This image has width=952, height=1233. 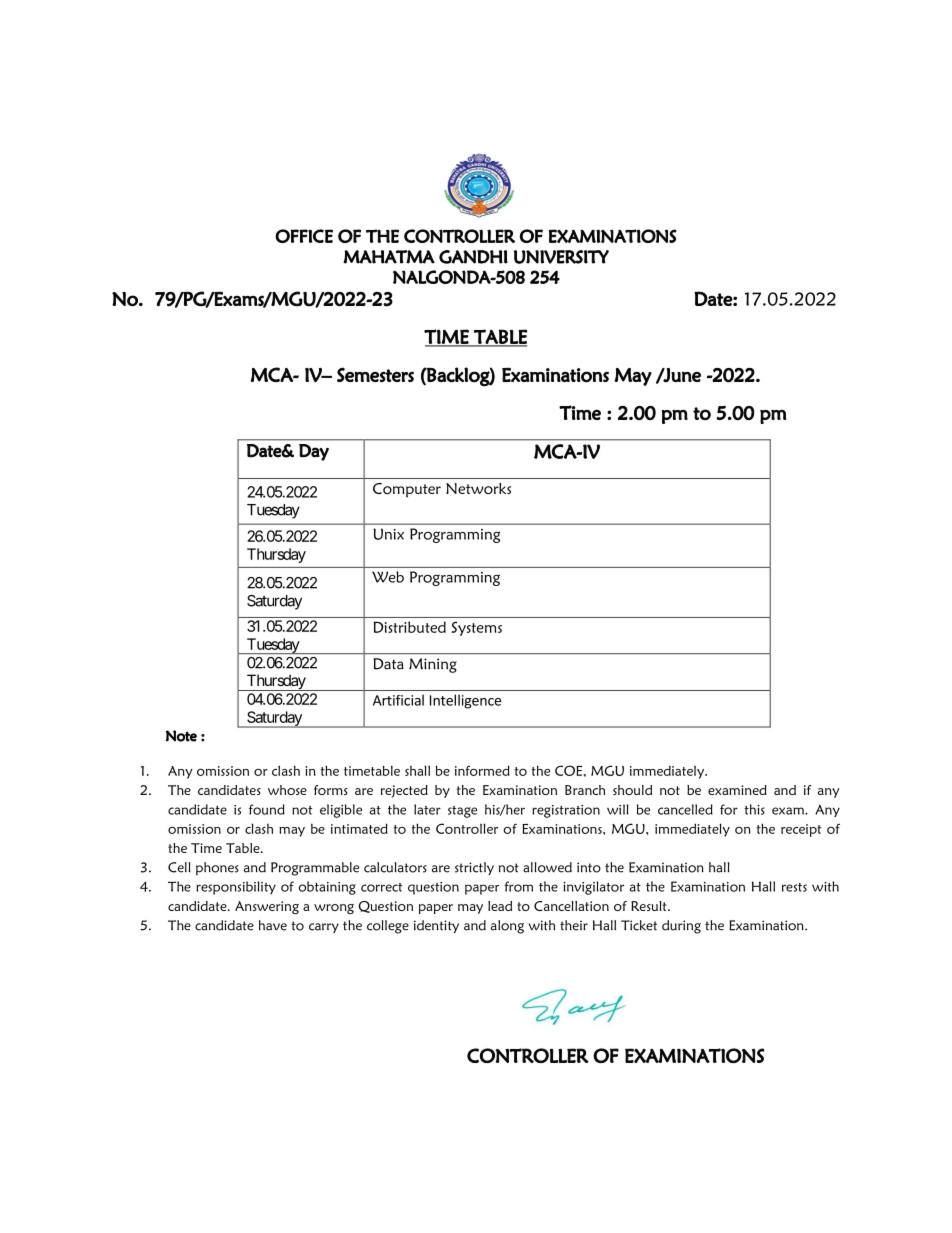 I want to click on UNIVERSITY, so click(x=561, y=257).
